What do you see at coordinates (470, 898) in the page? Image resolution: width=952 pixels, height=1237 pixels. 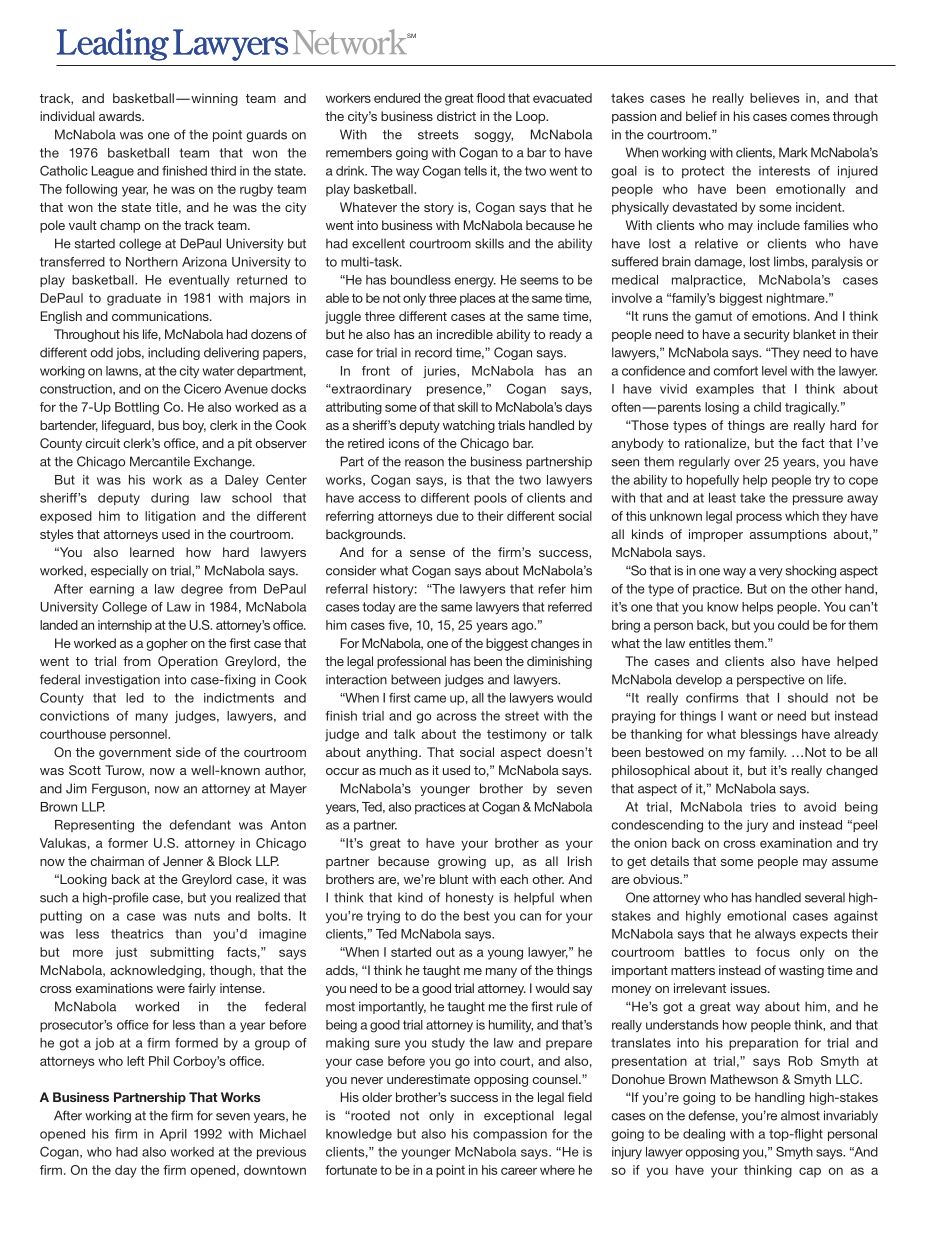 I see `honesty` at bounding box center [470, 898].
